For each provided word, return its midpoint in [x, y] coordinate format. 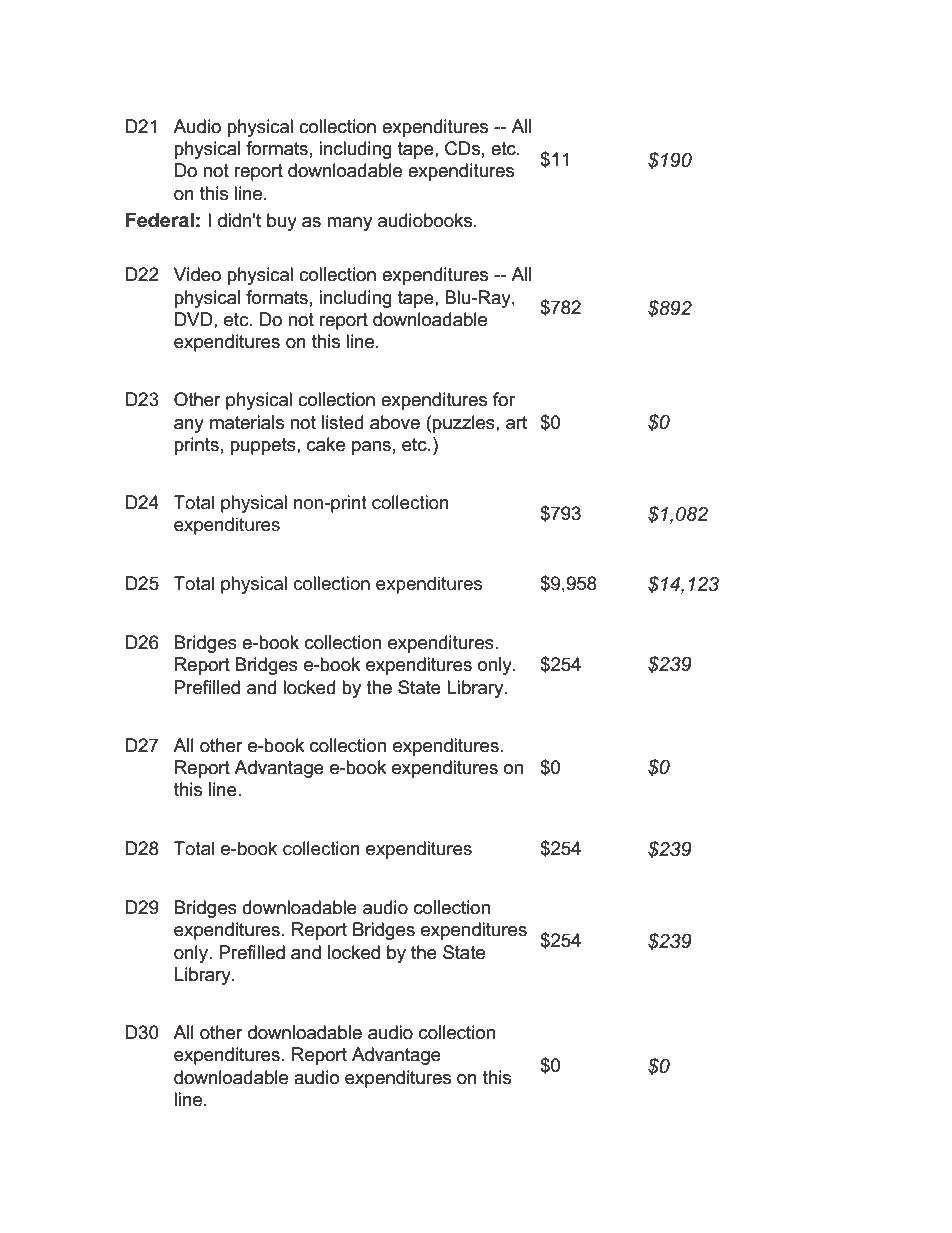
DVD [195, 319]
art [516, 423]
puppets [264, 446]
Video [197, 274]
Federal [160, 220]
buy [282, 222]
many [349, 224]
